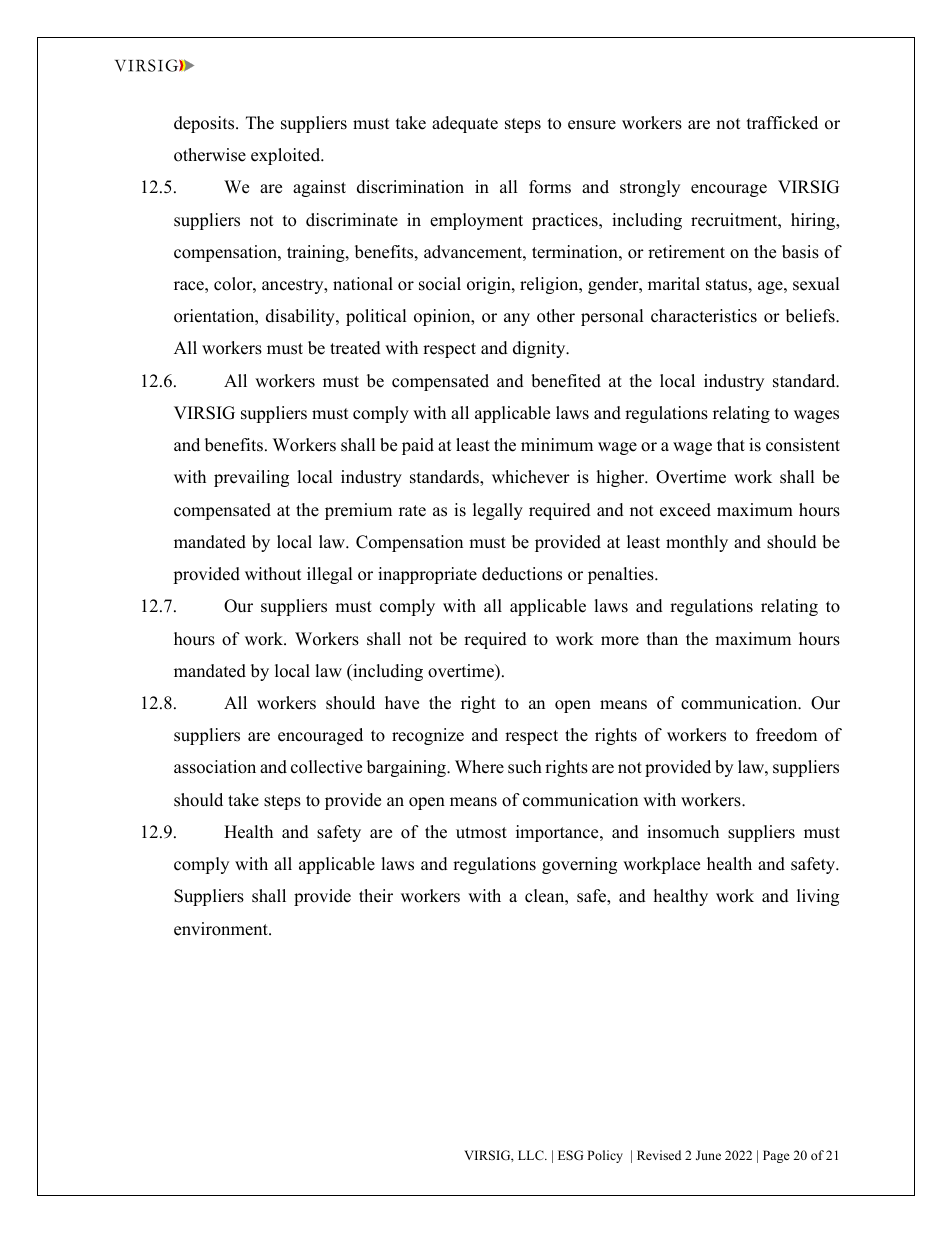  What do you see at coordinates (287, 156) in the document?
I see `exploited` at bounding box center [287, 156].
